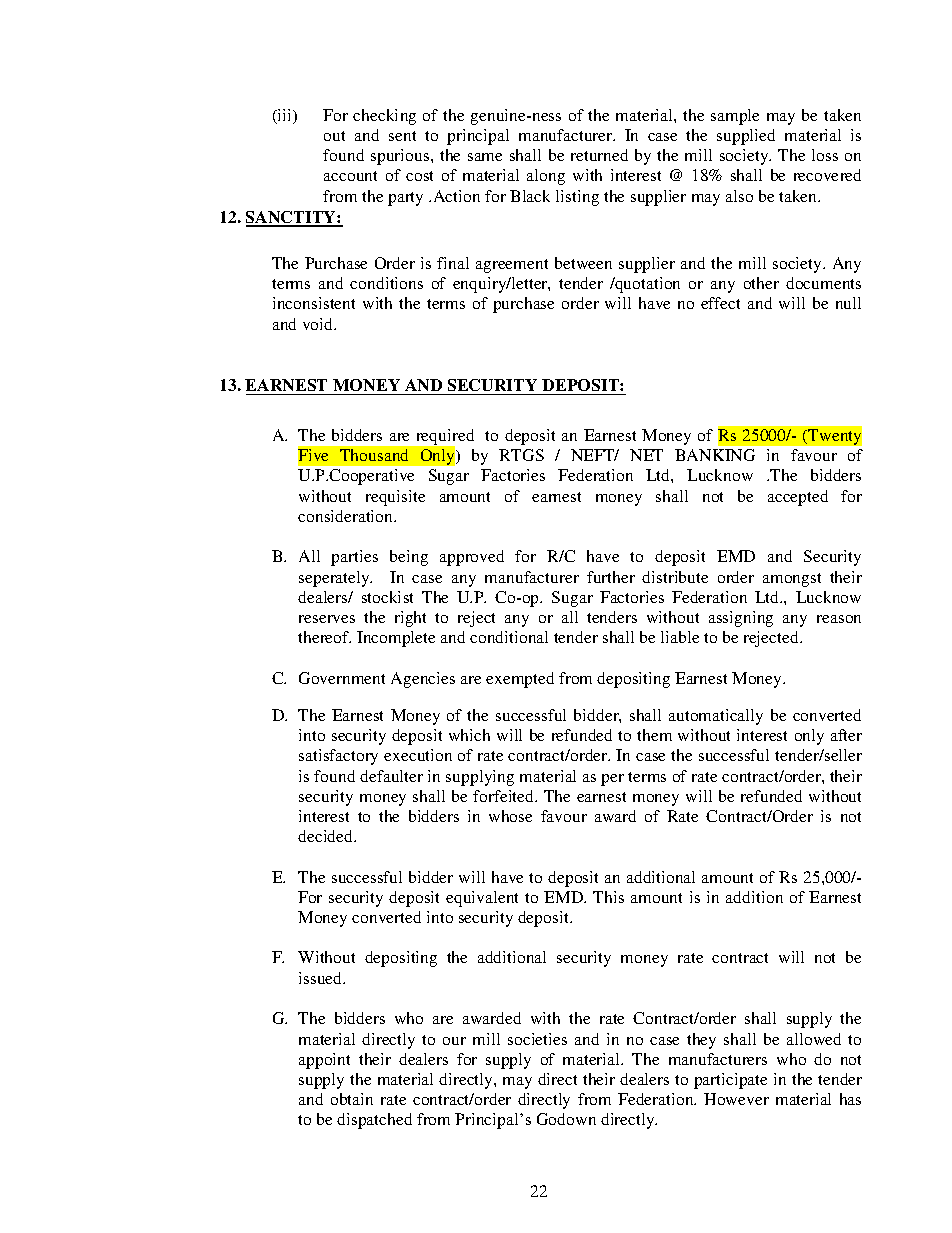 This page has width=952, height=1233. Describe the element at coordinates (746, 137) in the page. I see `supplied` at that location.
